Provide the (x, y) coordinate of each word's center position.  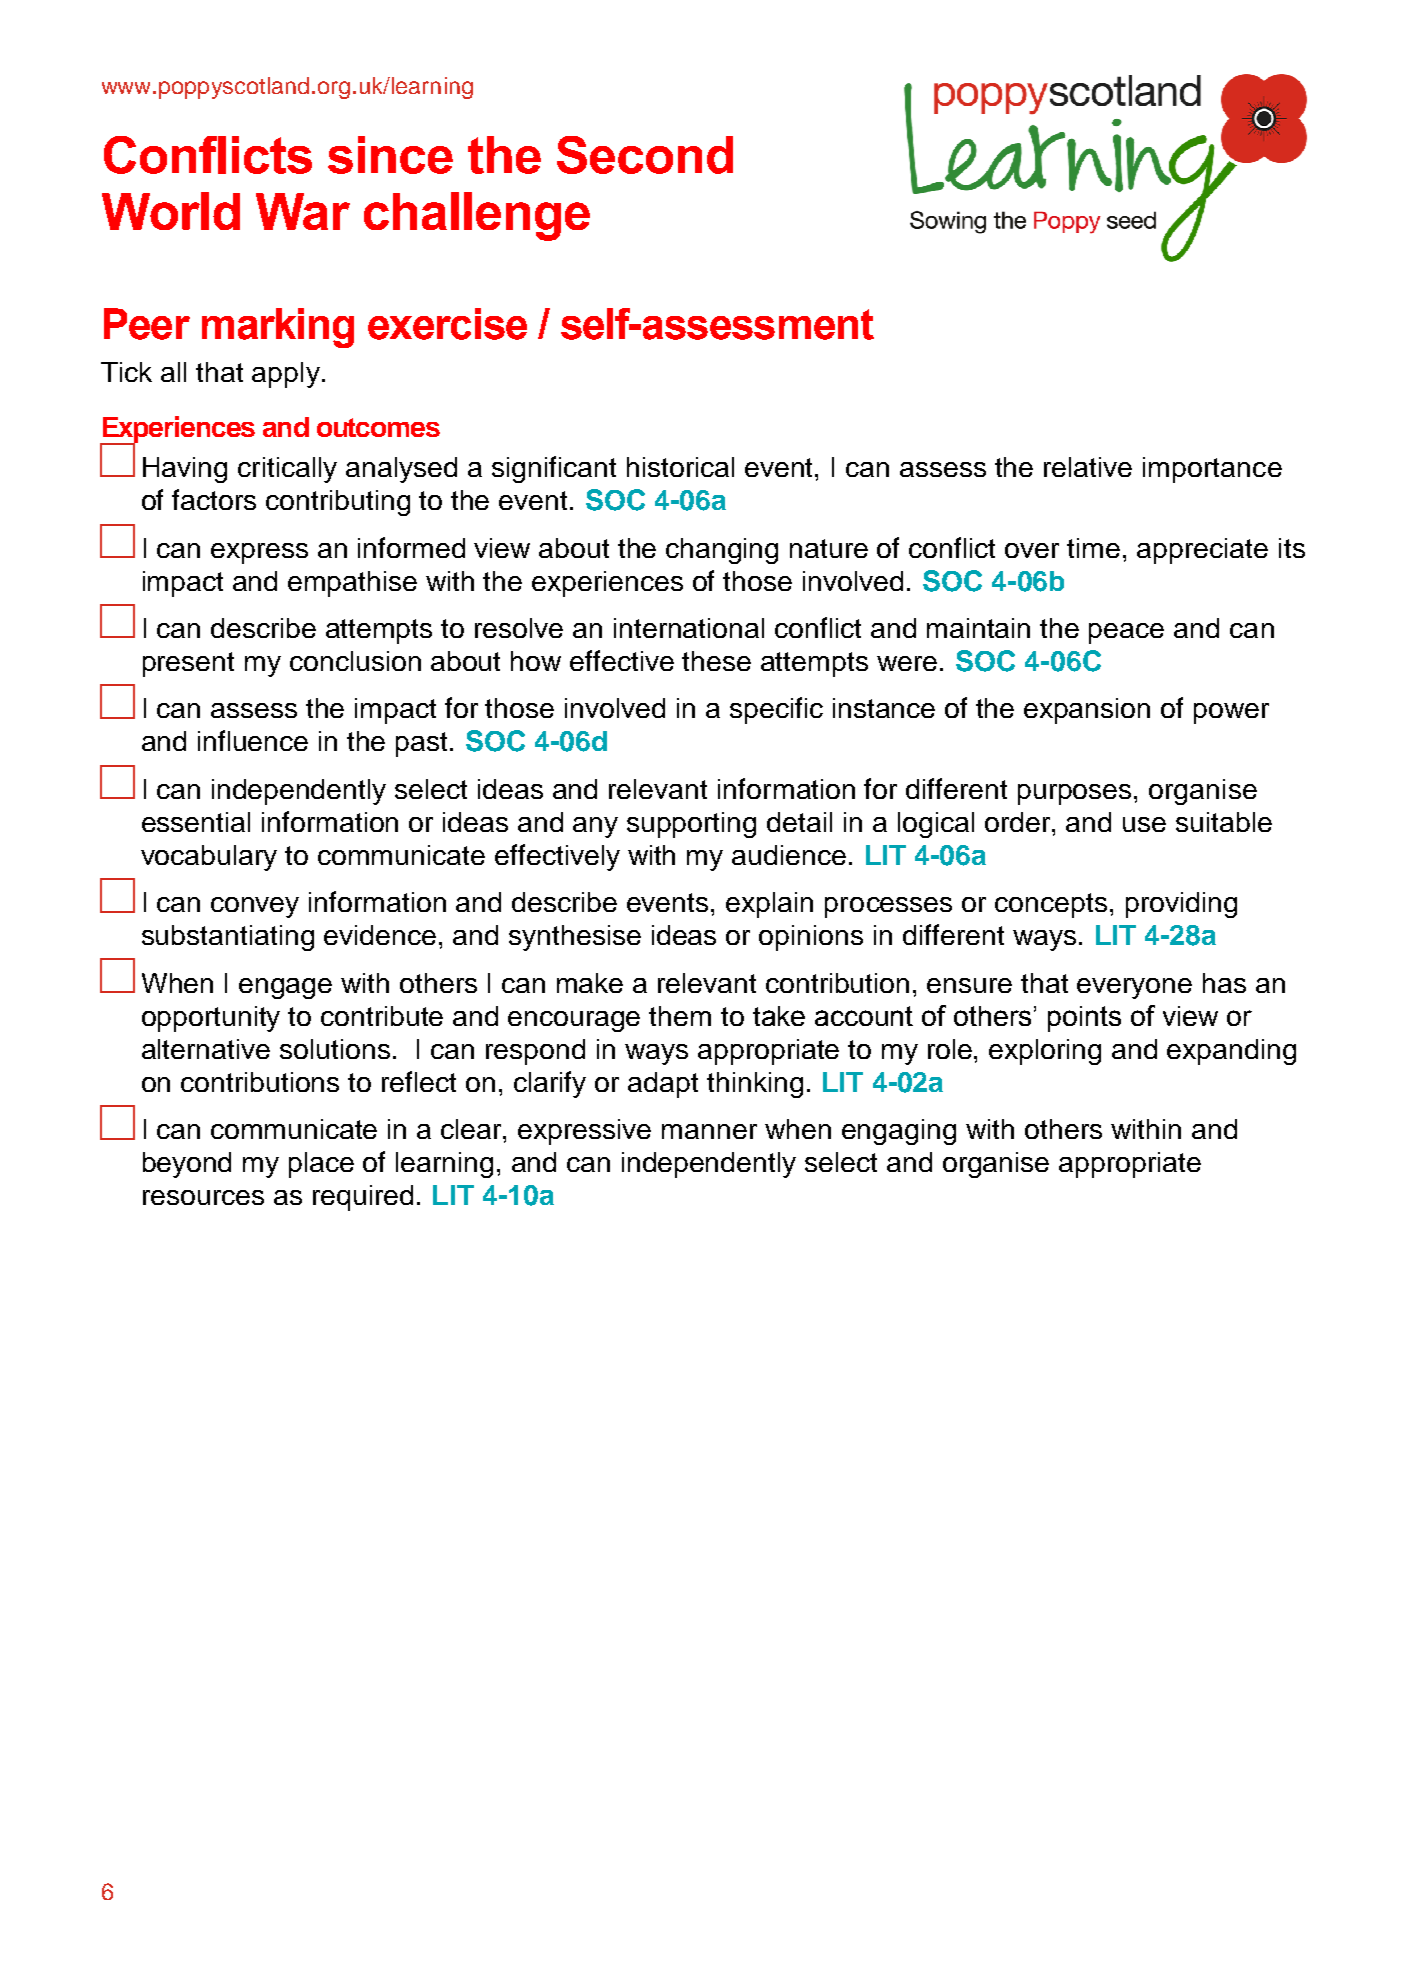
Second (645, 155)
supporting (691, 825)
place (321, 1165)
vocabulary (209, 858)
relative (1088, 467)
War (303, 211)
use (1144, 824)
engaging (899, 1132)
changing (722, 551)
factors (214, 499)
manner (709, 1131)
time (1093, 548)
